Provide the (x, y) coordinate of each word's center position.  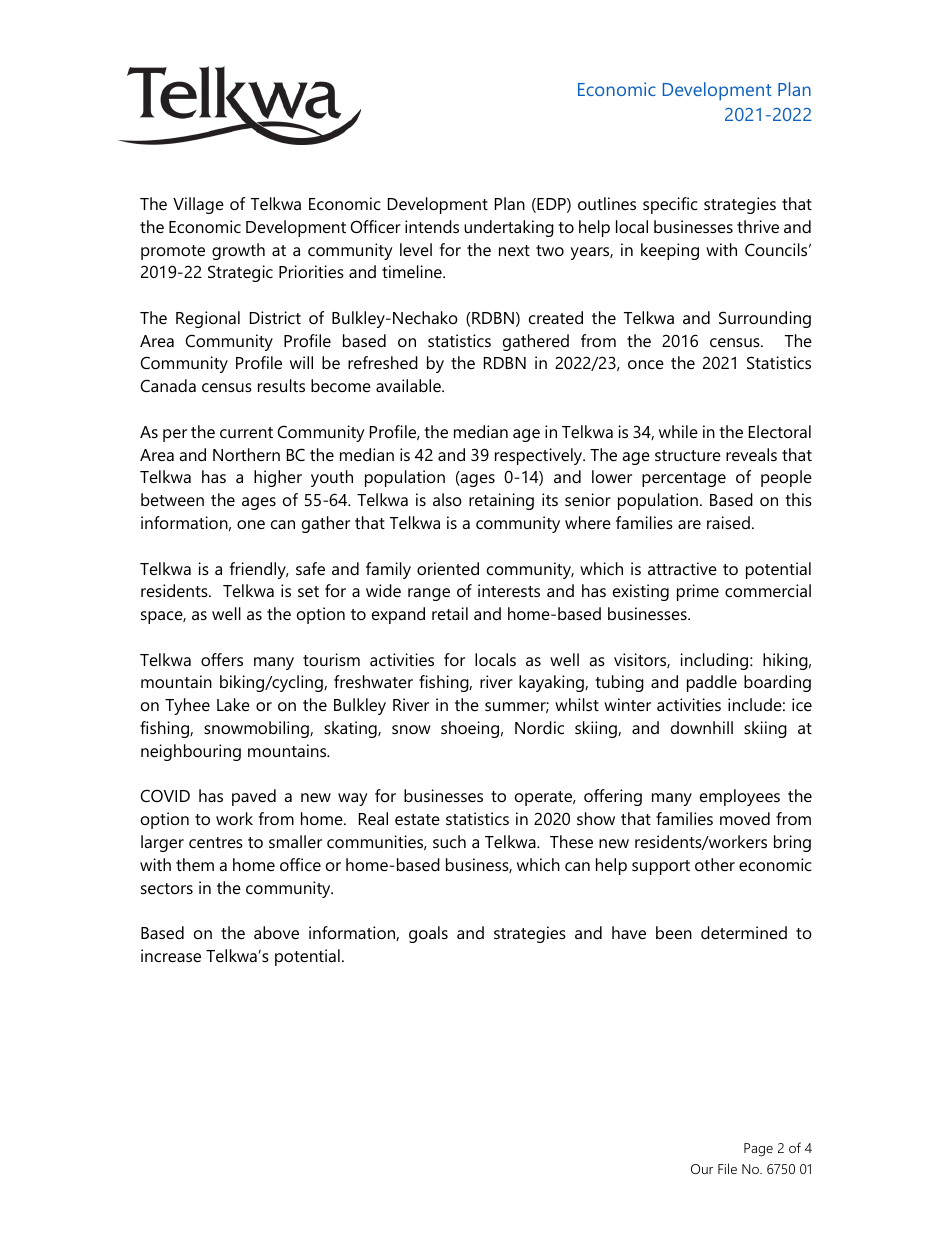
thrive (758, 226)
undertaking (509, 228)
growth (238, 251)
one (251, 524)
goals (428, 934)
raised (728, 522)
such (449, 841)
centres (216, 842)
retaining (501, 501)
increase (171, 955)
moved (745, 818)
